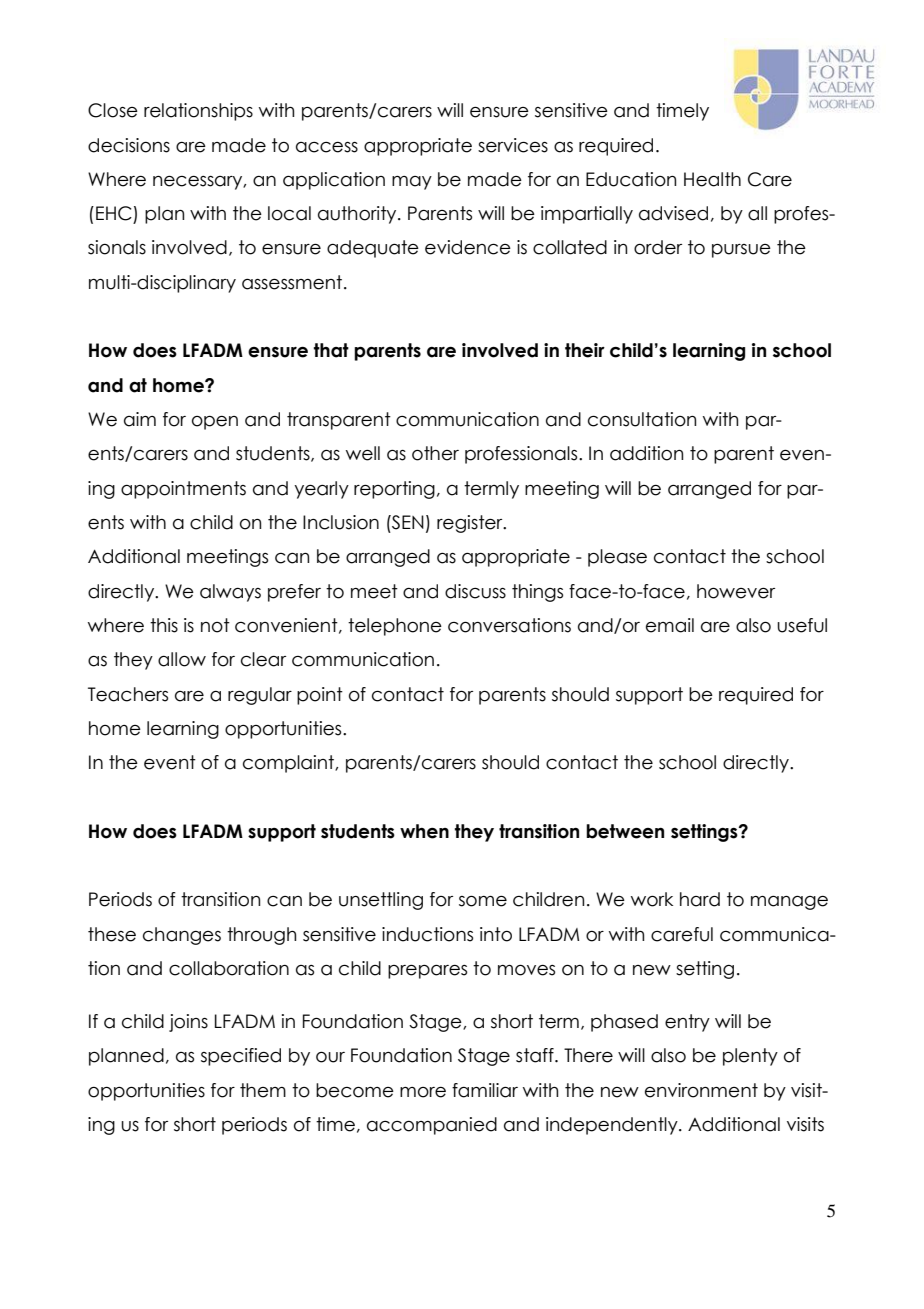 This document has width=924, height=1309. Describe the element at coordinates (712, 179) in the document. I see `Health` at that location.
